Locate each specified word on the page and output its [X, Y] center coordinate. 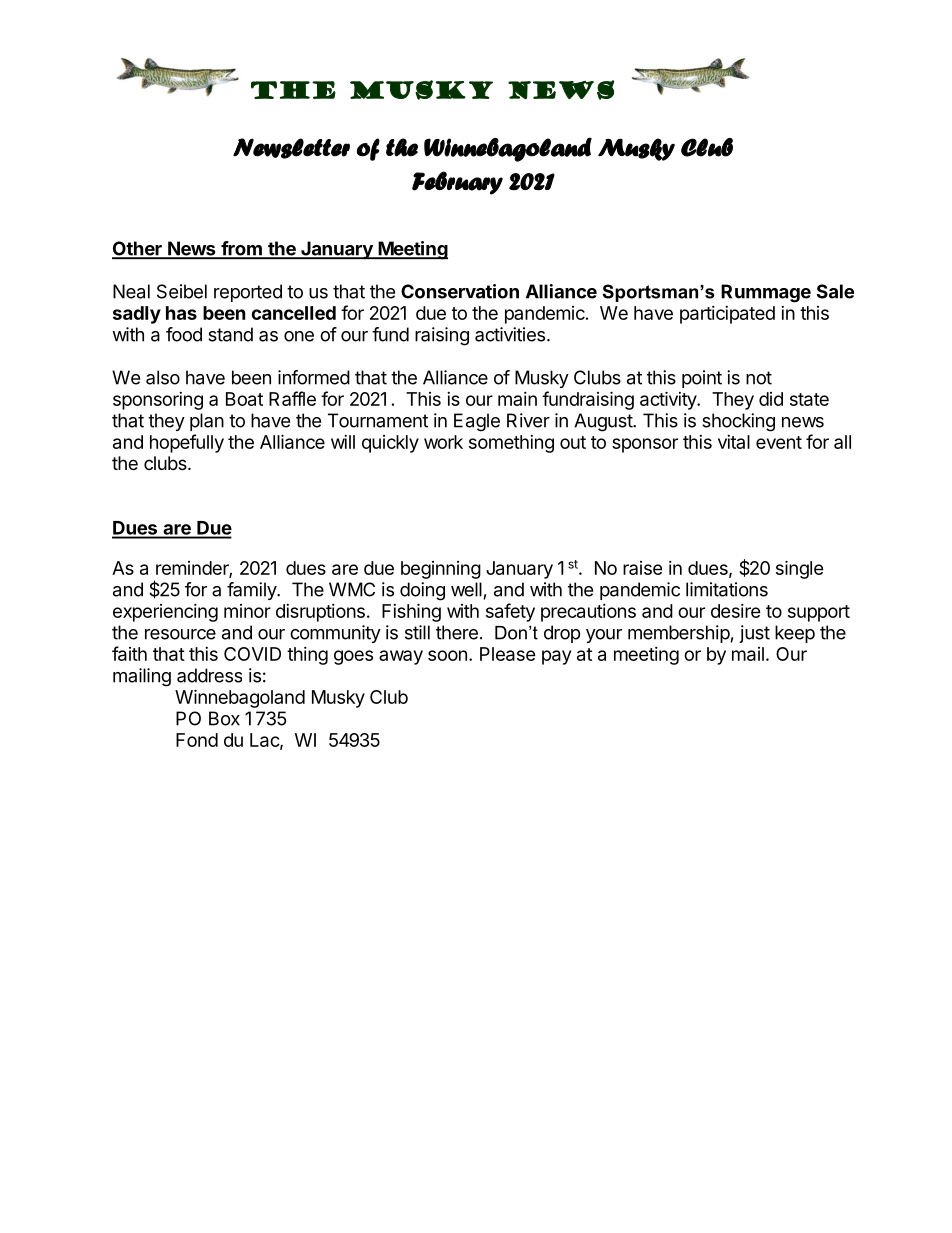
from [241, 249]
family [252, 591]
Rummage [766, 293]
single [800, 569]
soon [447, 655]
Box [224, 718]
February [457, 183]
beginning [441, 570]
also [163, 377]
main [517, 399]
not [759, 378]
